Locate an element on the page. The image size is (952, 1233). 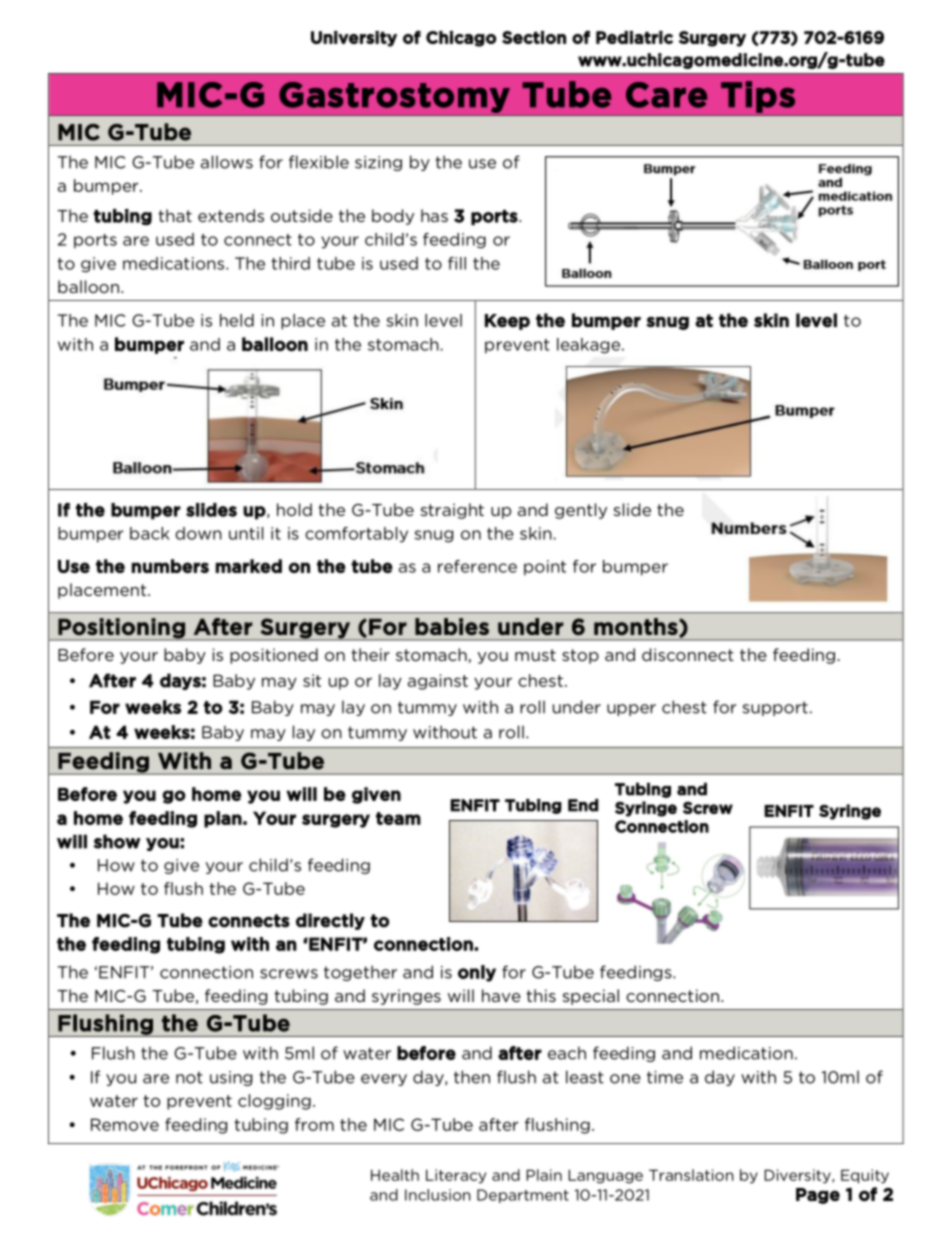
allows is located at coordinates (227, 162).
